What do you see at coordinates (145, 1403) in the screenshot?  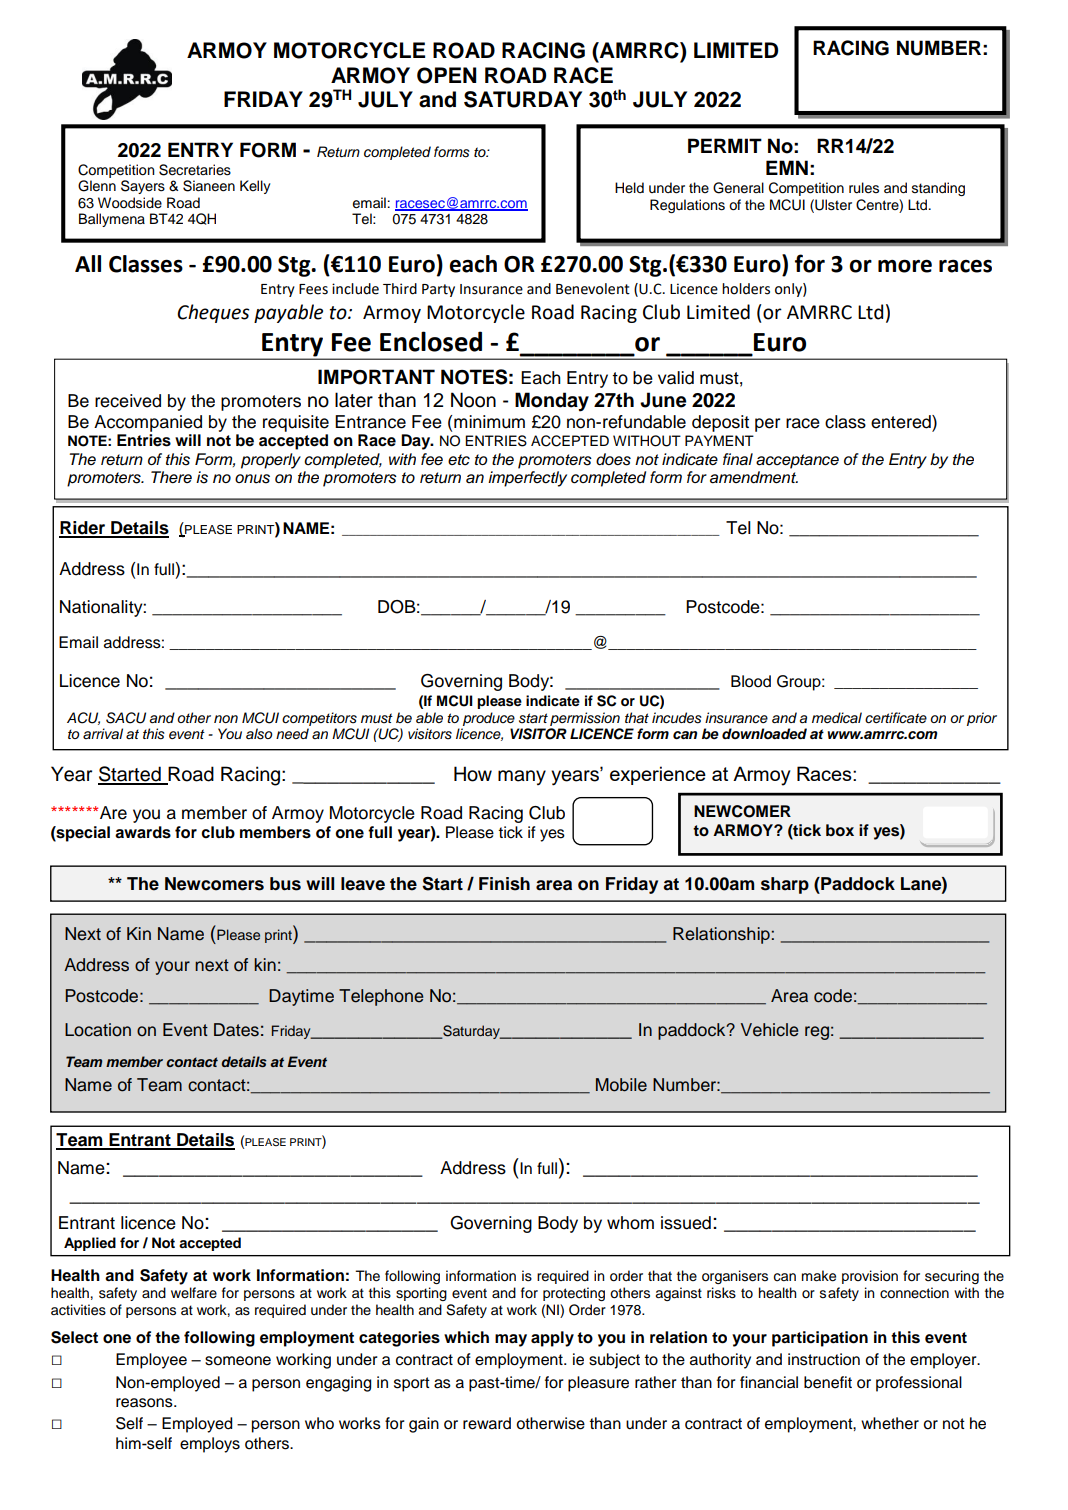 I see `reasons` at bounding box center [145, 1403].
